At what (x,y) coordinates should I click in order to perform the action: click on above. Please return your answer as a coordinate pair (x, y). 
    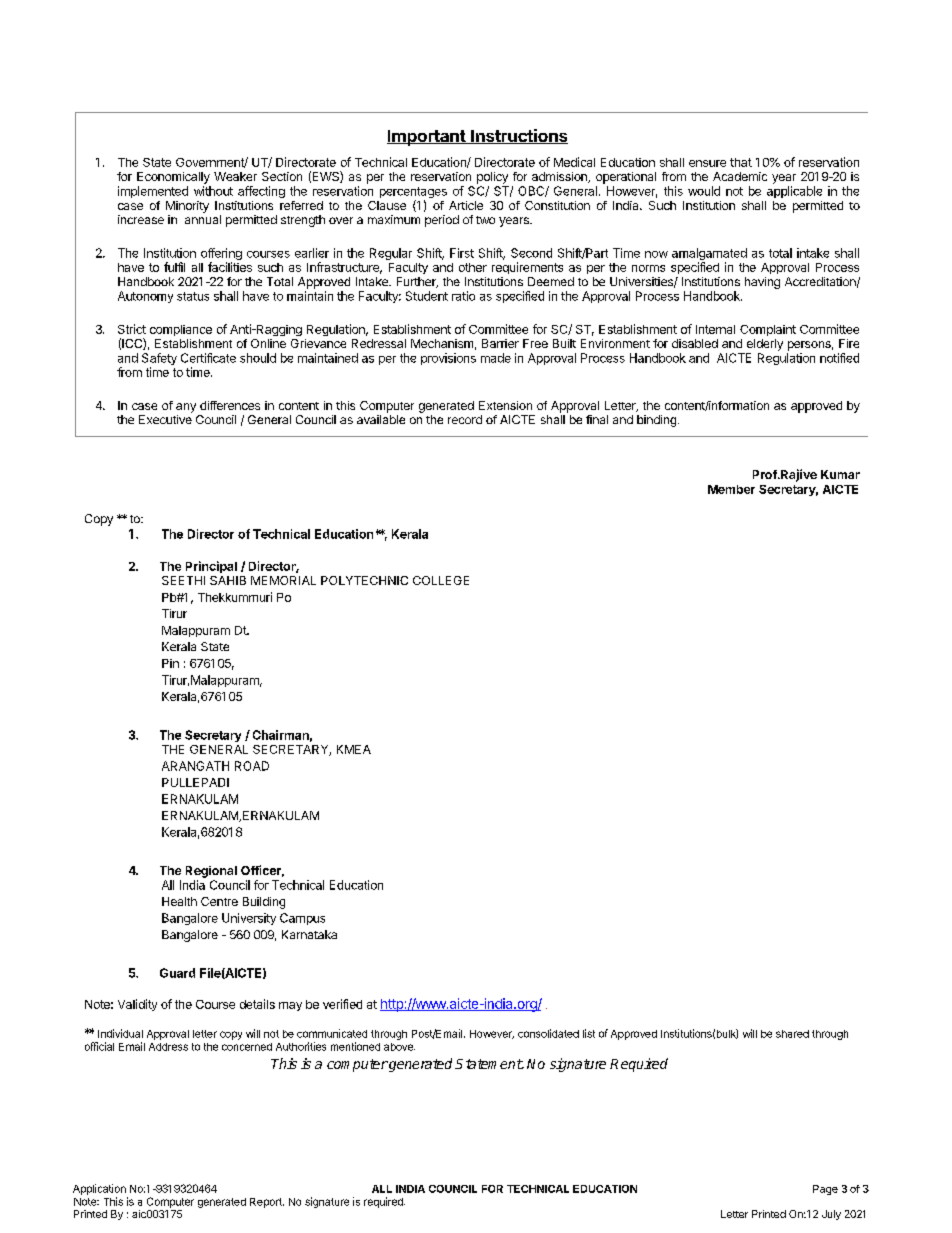
    Looking at the image, I should click on (399, 1047).
